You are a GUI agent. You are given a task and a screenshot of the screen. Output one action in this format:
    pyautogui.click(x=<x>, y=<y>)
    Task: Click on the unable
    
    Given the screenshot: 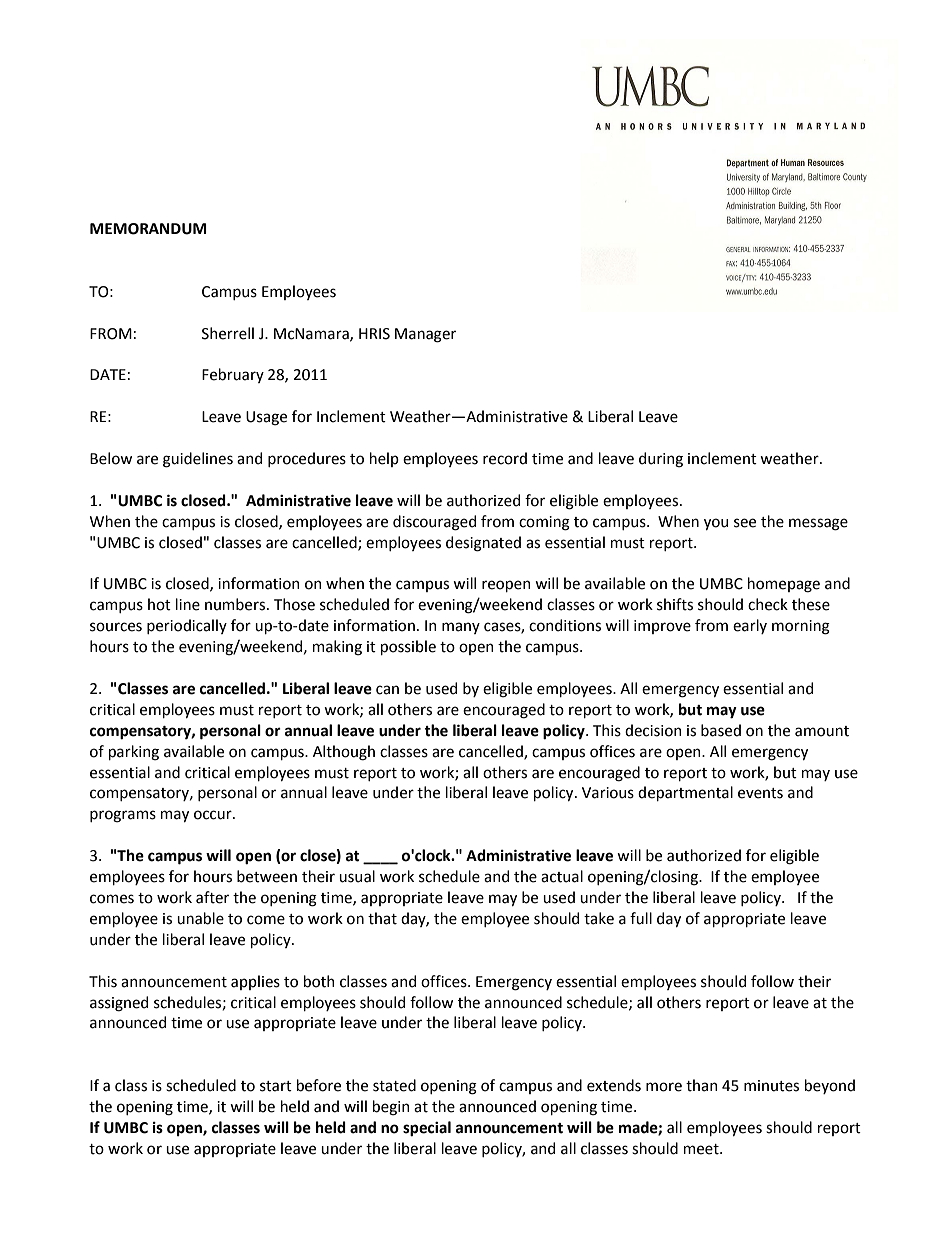 What is the action you would take?
    pyautogui.click(x=200, y=918)
